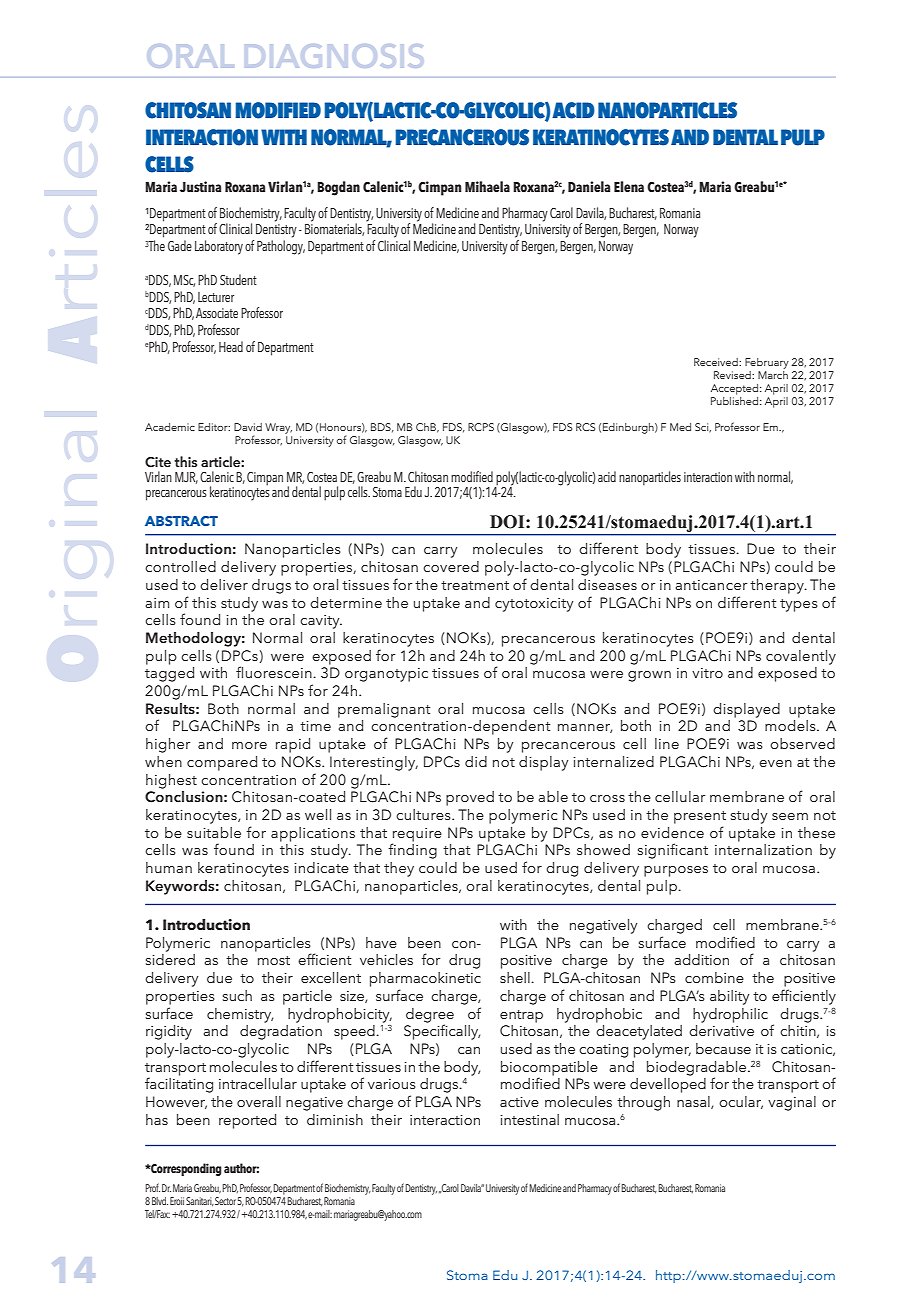 The image size is (924, 1308). Describe the element at coordinates (711, 585) in the page. I see `anticancer` at that location.
